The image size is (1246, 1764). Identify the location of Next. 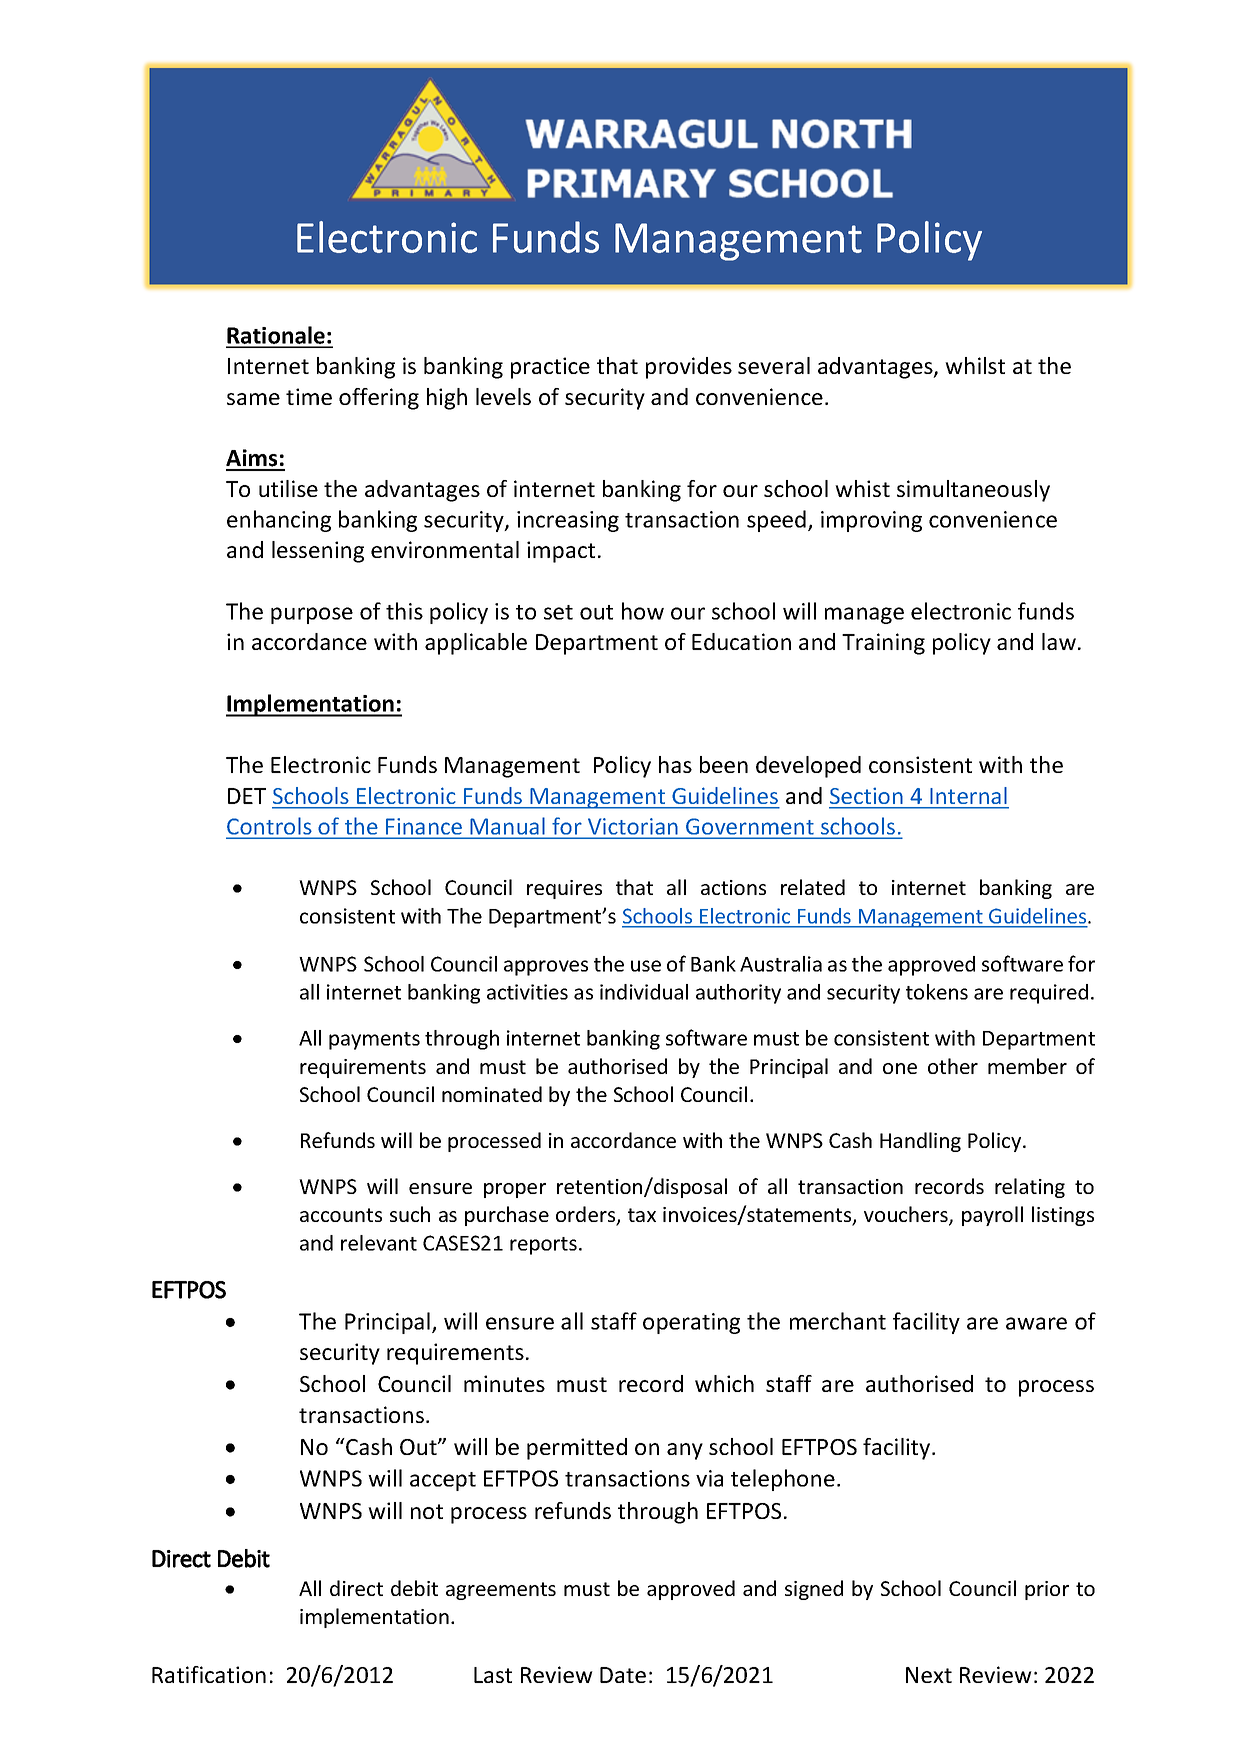
(929, 1675).
